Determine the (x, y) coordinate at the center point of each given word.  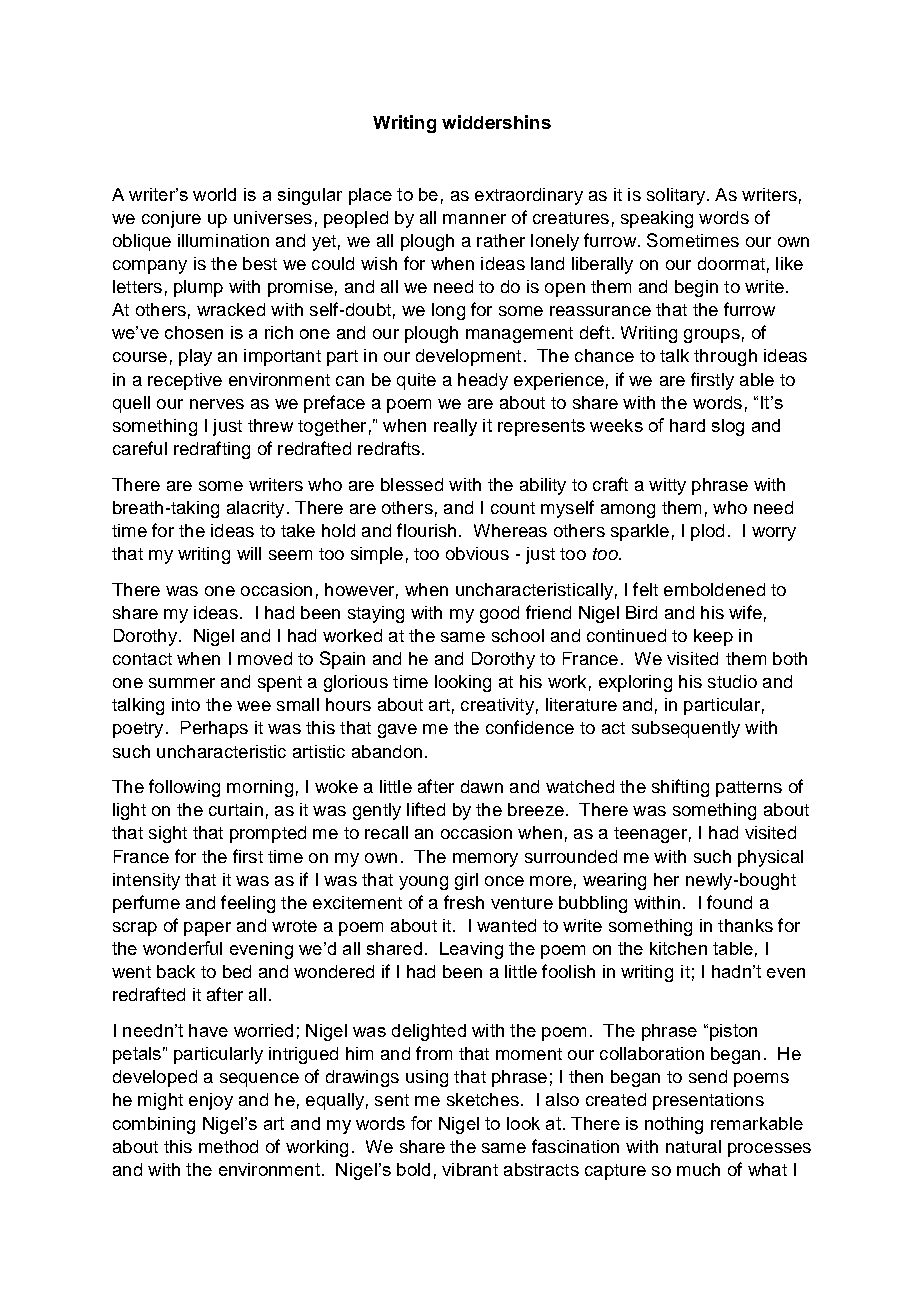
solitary (676, 196)
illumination (223, 240)
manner (474, 219)
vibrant (470, 1169)
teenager (650, 835)
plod (707, 532)
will (249, 553)
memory (485, 860)
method (228, 1146)
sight (168, 834)
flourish (426, 530)
